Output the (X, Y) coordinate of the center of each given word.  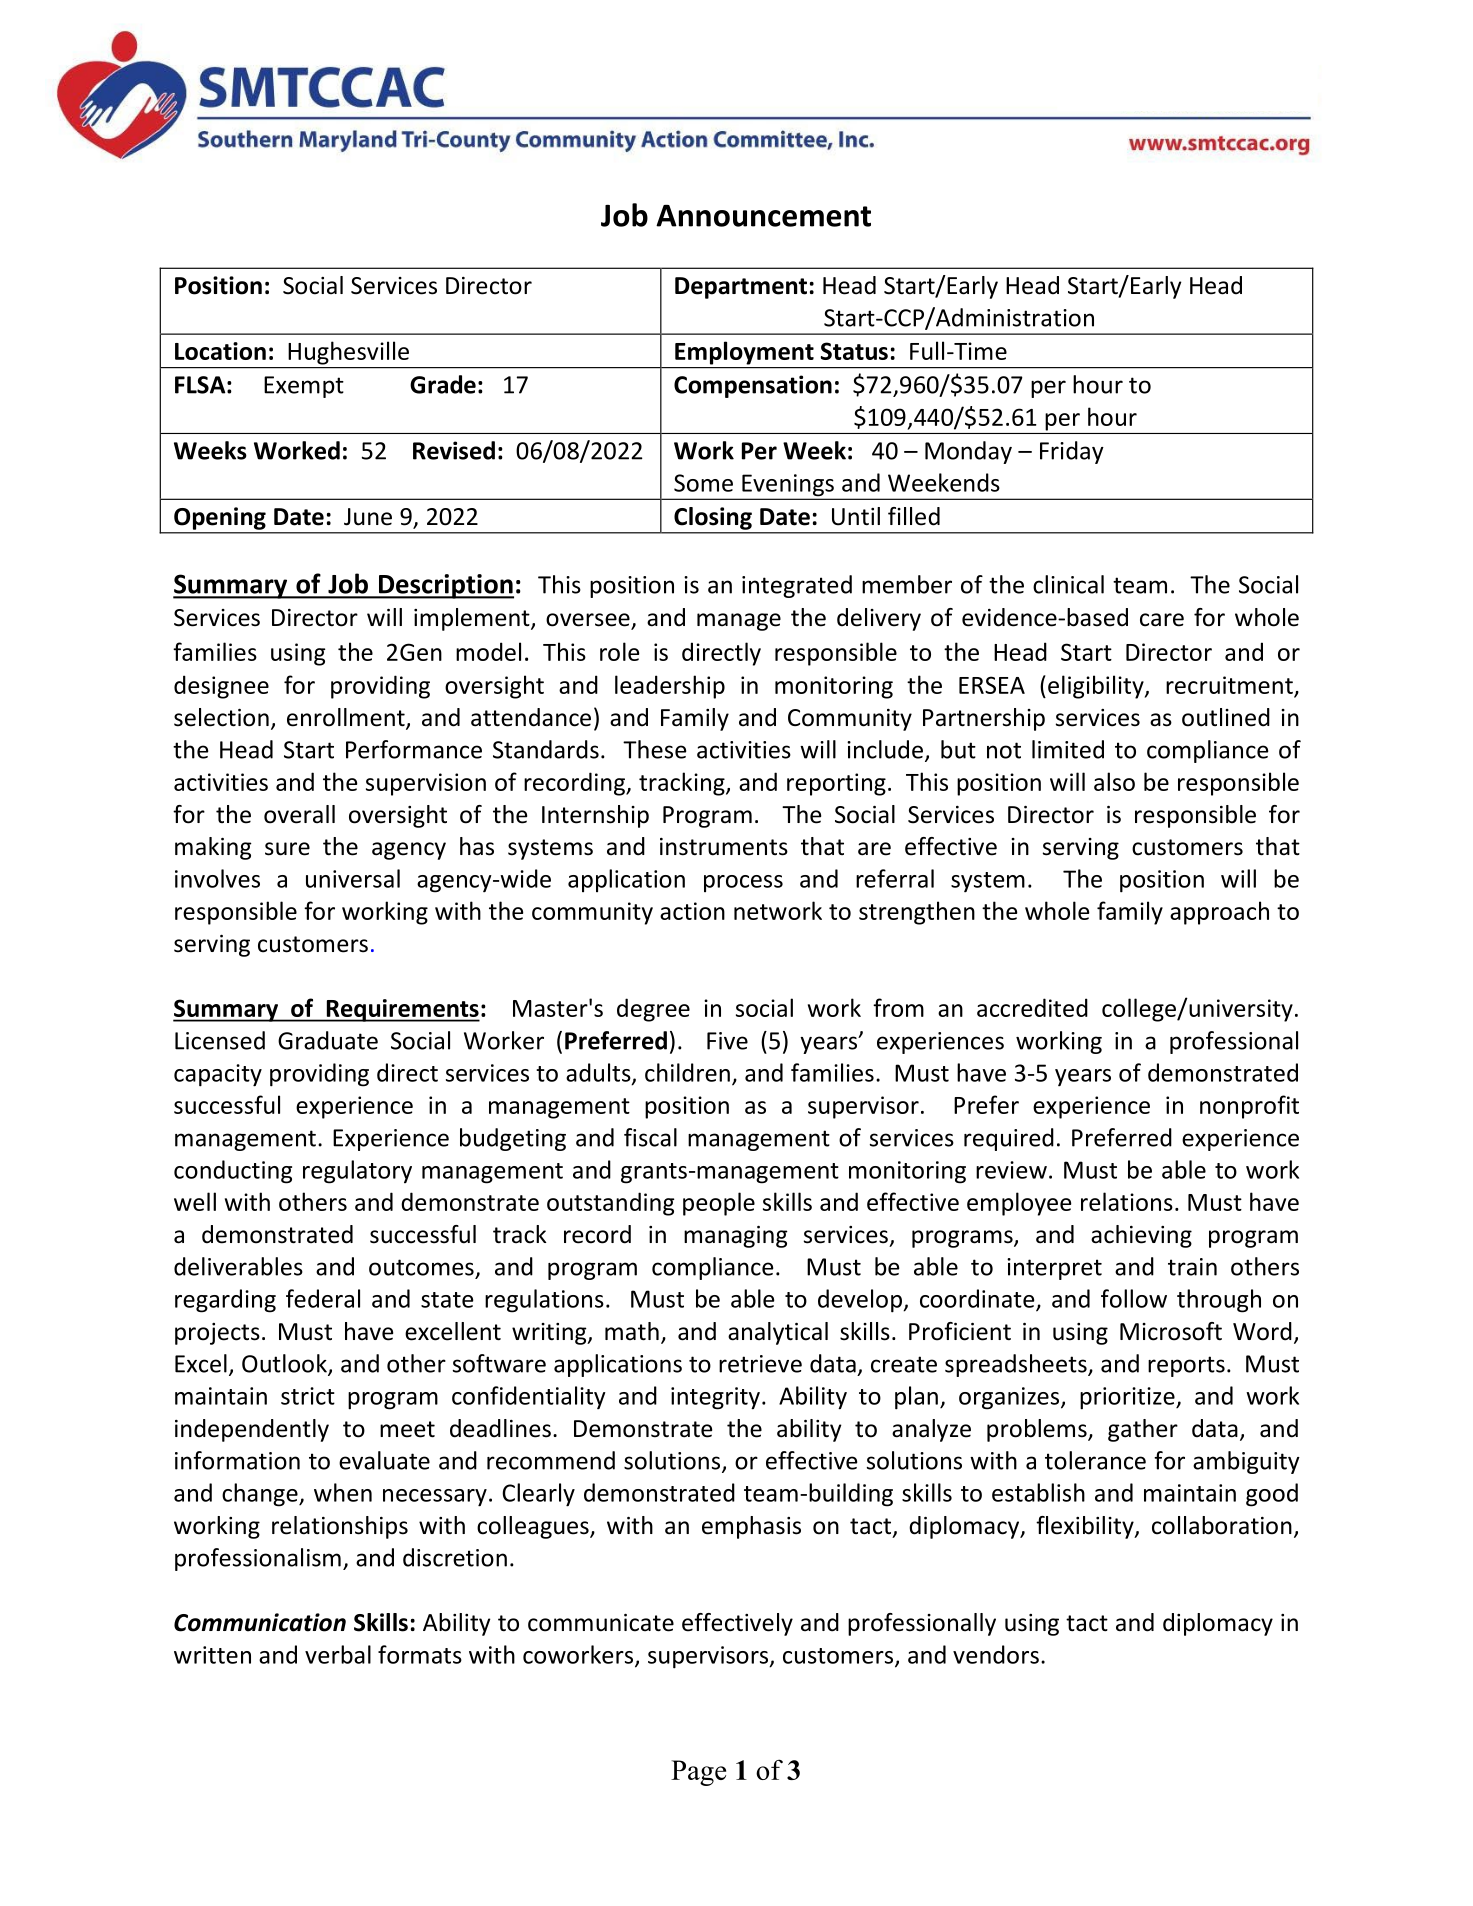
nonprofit (1249, 1107)
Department (741, 288)
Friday (1072, 452)
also (1114, 781)
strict (308, 1396)
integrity (715, 1398)
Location (220, 351)
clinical (1068, 584)
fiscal (650, 1137)
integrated (797, 586)
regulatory (357, 1172)
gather (1143, 1430)
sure (287, 849)
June (368, 517)
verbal (338, 1654)
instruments (724, 847)
